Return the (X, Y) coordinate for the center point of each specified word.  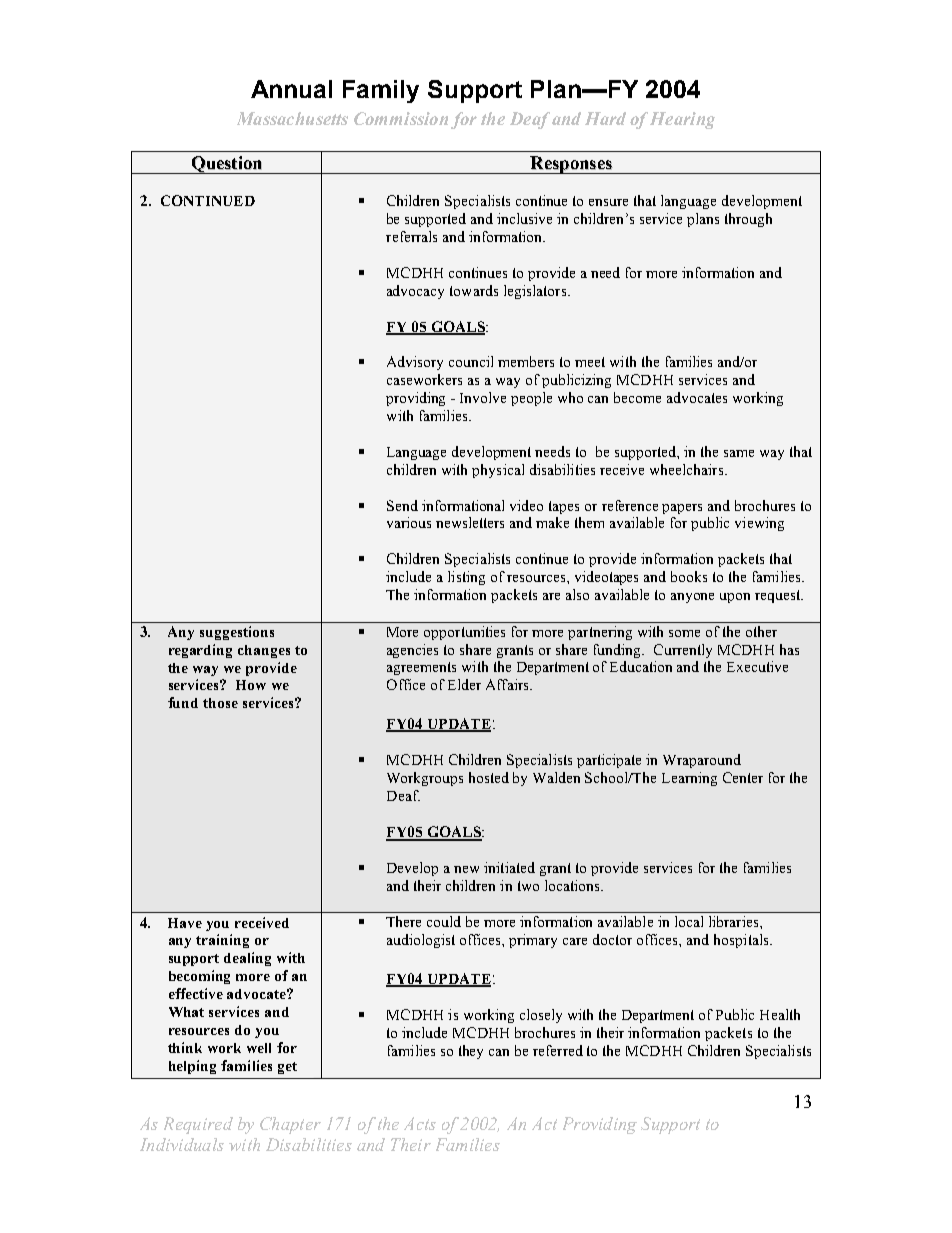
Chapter (290, 1125)
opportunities (464, 633)
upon (735, 598)
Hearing (682, 120)
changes (264, 651)
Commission (401, 118)
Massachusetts (292, 118)
